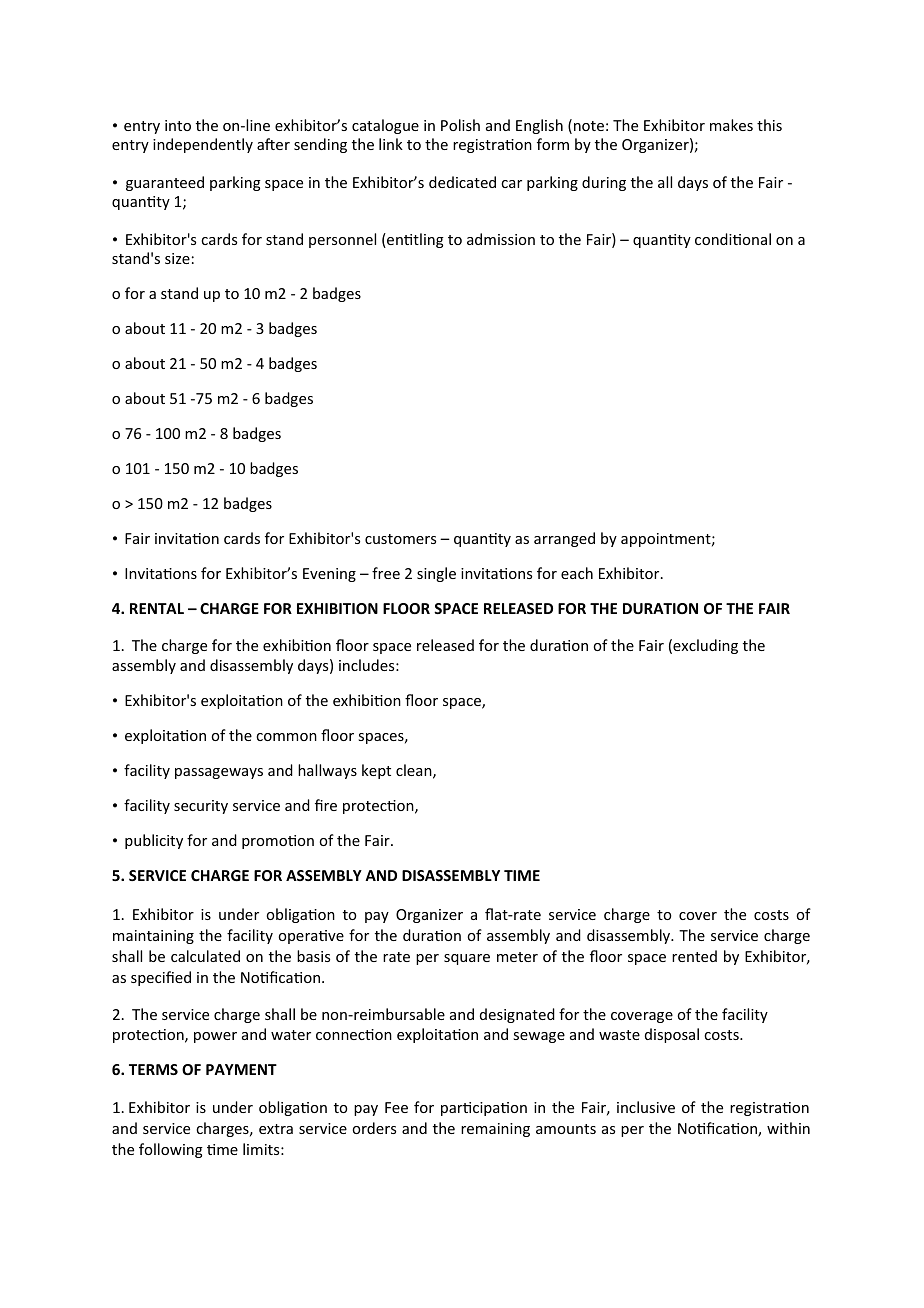  What do you see at coordinates (157, 608) in the document?
I see `RENTAL` at bounding box center [157, 608].
